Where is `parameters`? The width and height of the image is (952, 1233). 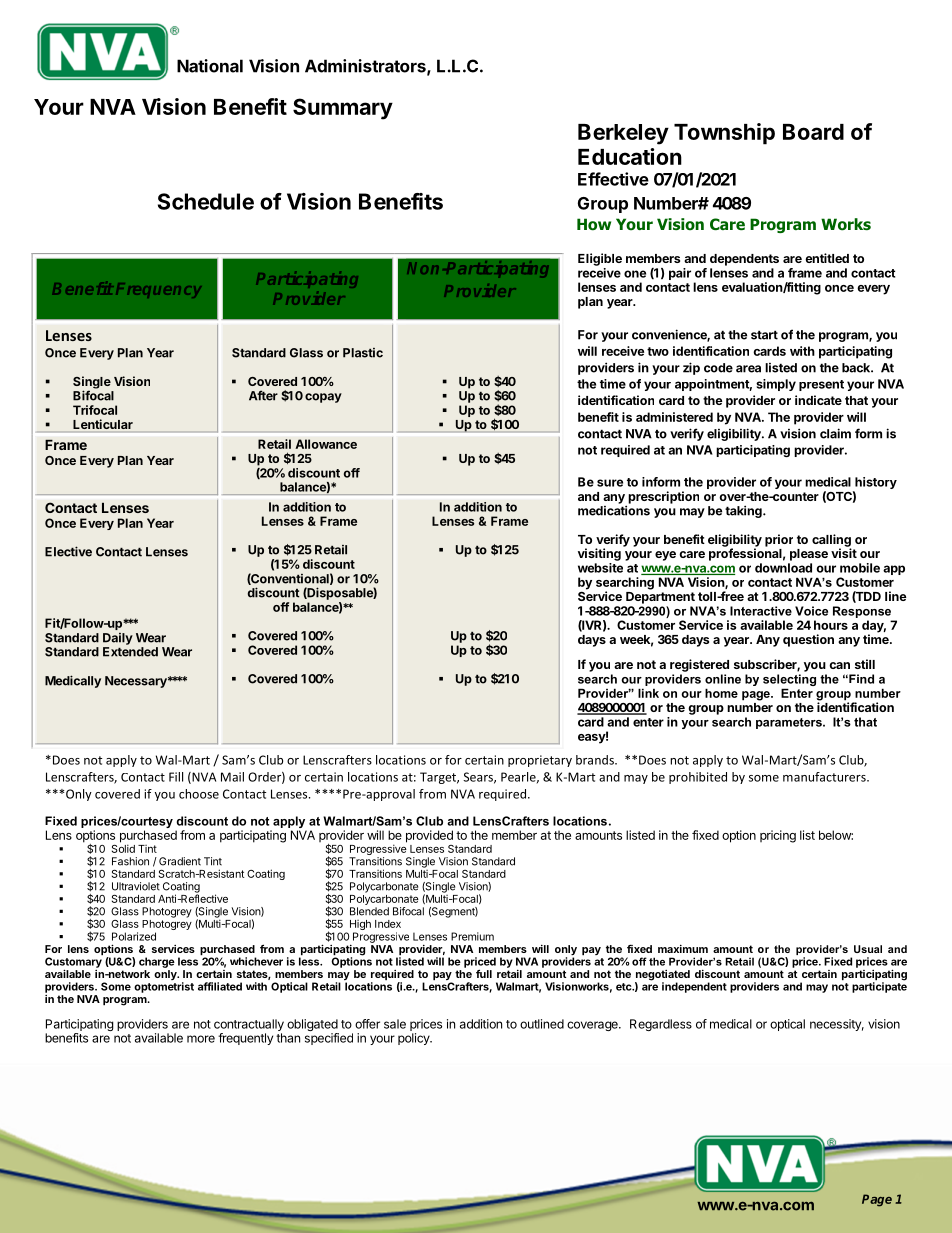
parameters is located at coordinates (790, 723).
